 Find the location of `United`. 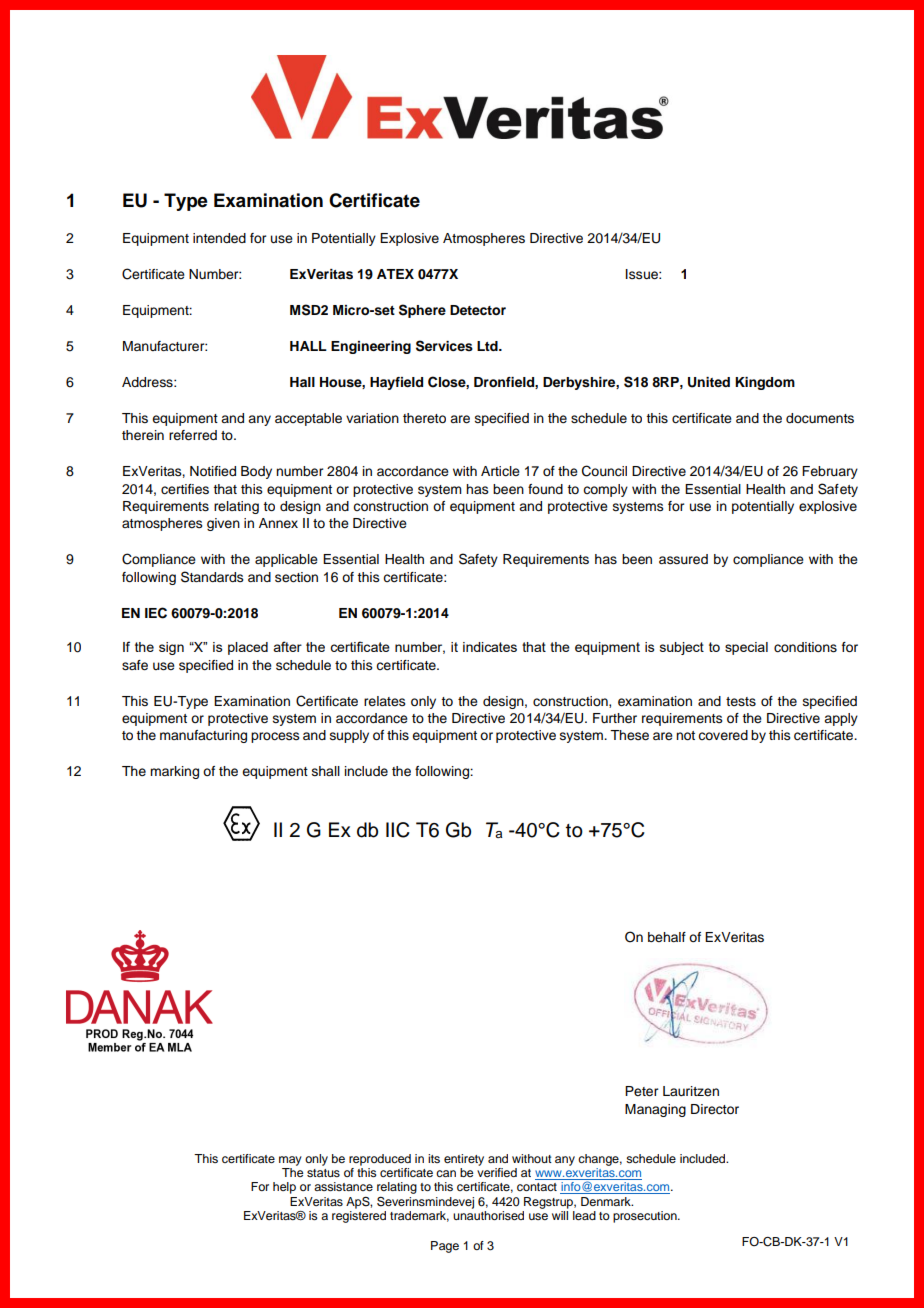

United is located at coordinates (709, 382).
